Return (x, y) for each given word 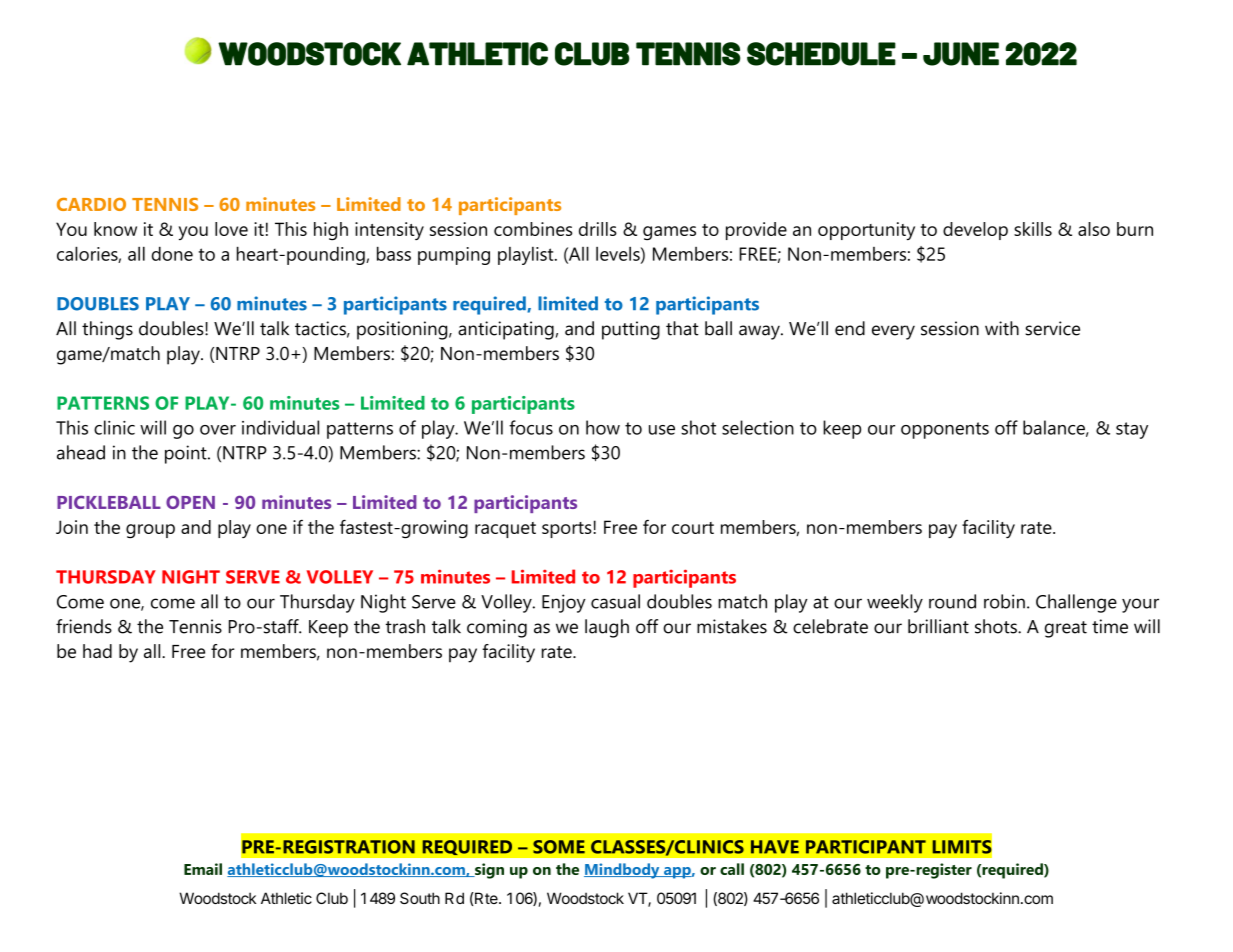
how (603, 427)
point (187, 454)
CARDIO (91, 204)
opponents (945, 430)
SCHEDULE (821, 54)
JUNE (961, 54)
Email (203, 869)
